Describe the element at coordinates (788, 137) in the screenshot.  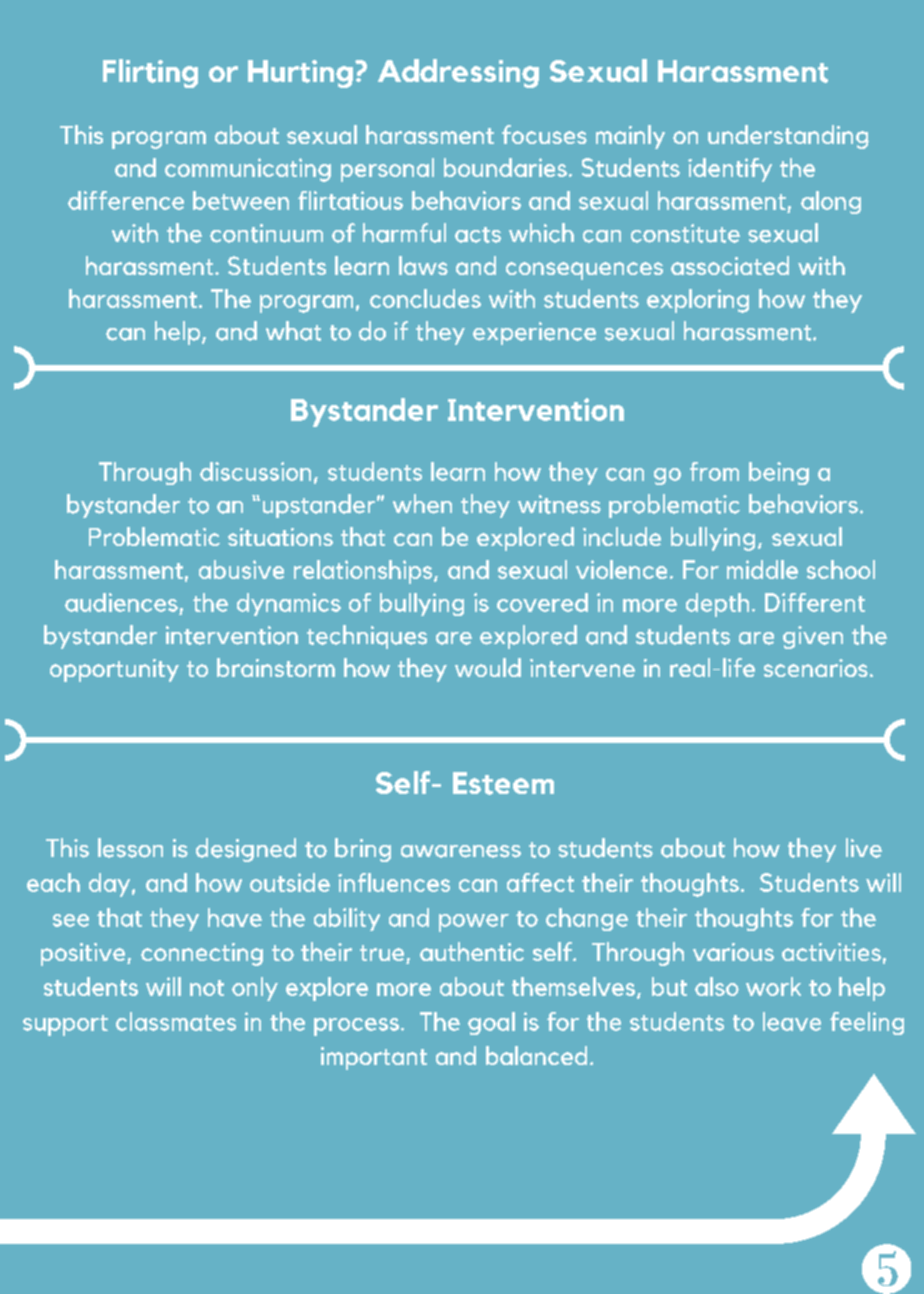
I see `understanding` at that location.
